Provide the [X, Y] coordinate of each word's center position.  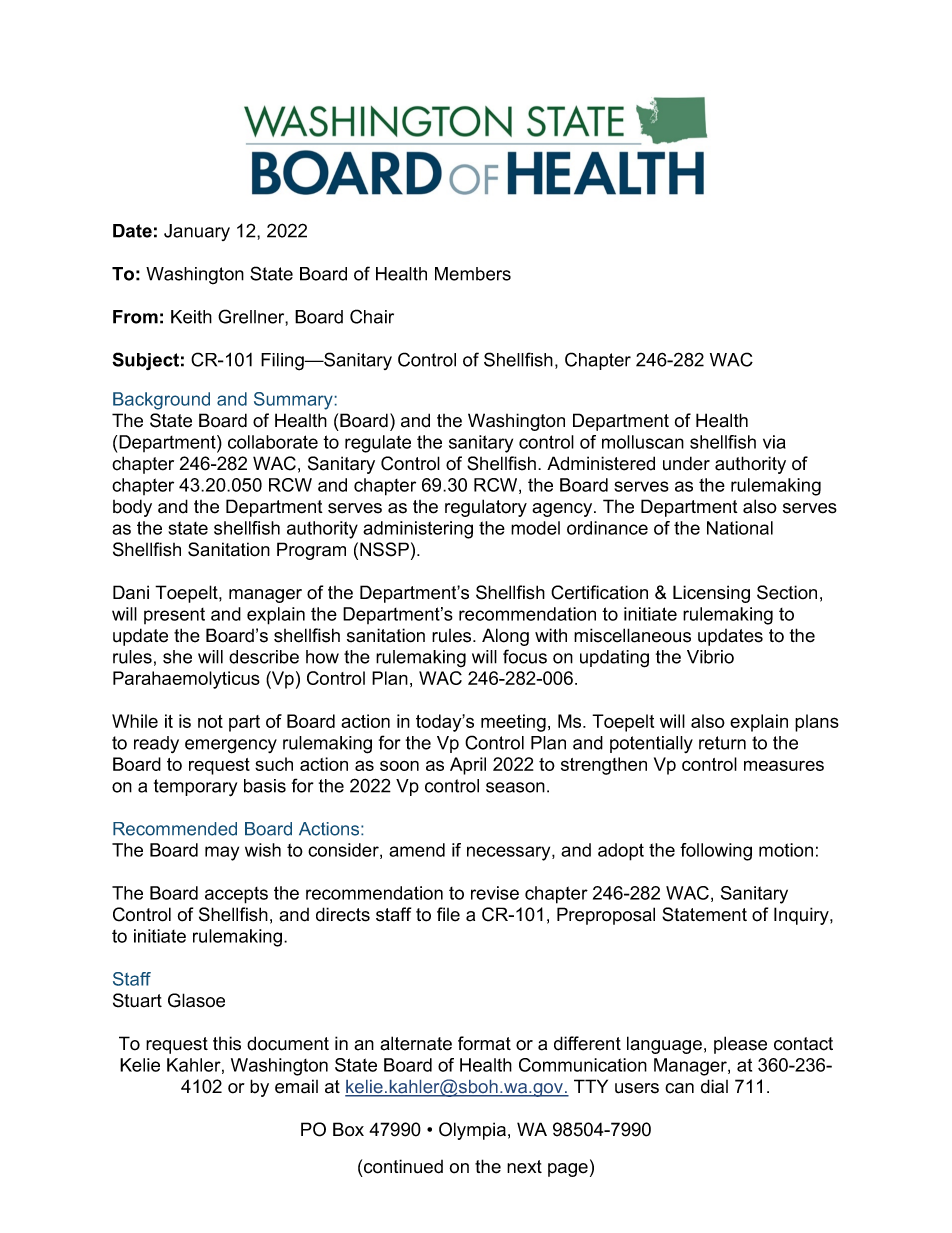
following [716, 852]
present [174, 616]
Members [473, 274]
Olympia [472, 1131]
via [774, 442]
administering [418, 530]
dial [714, 1086]
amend [417, 850]
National [740, 528]
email [296, 1086]
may [222, 853]
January [197, 232]
